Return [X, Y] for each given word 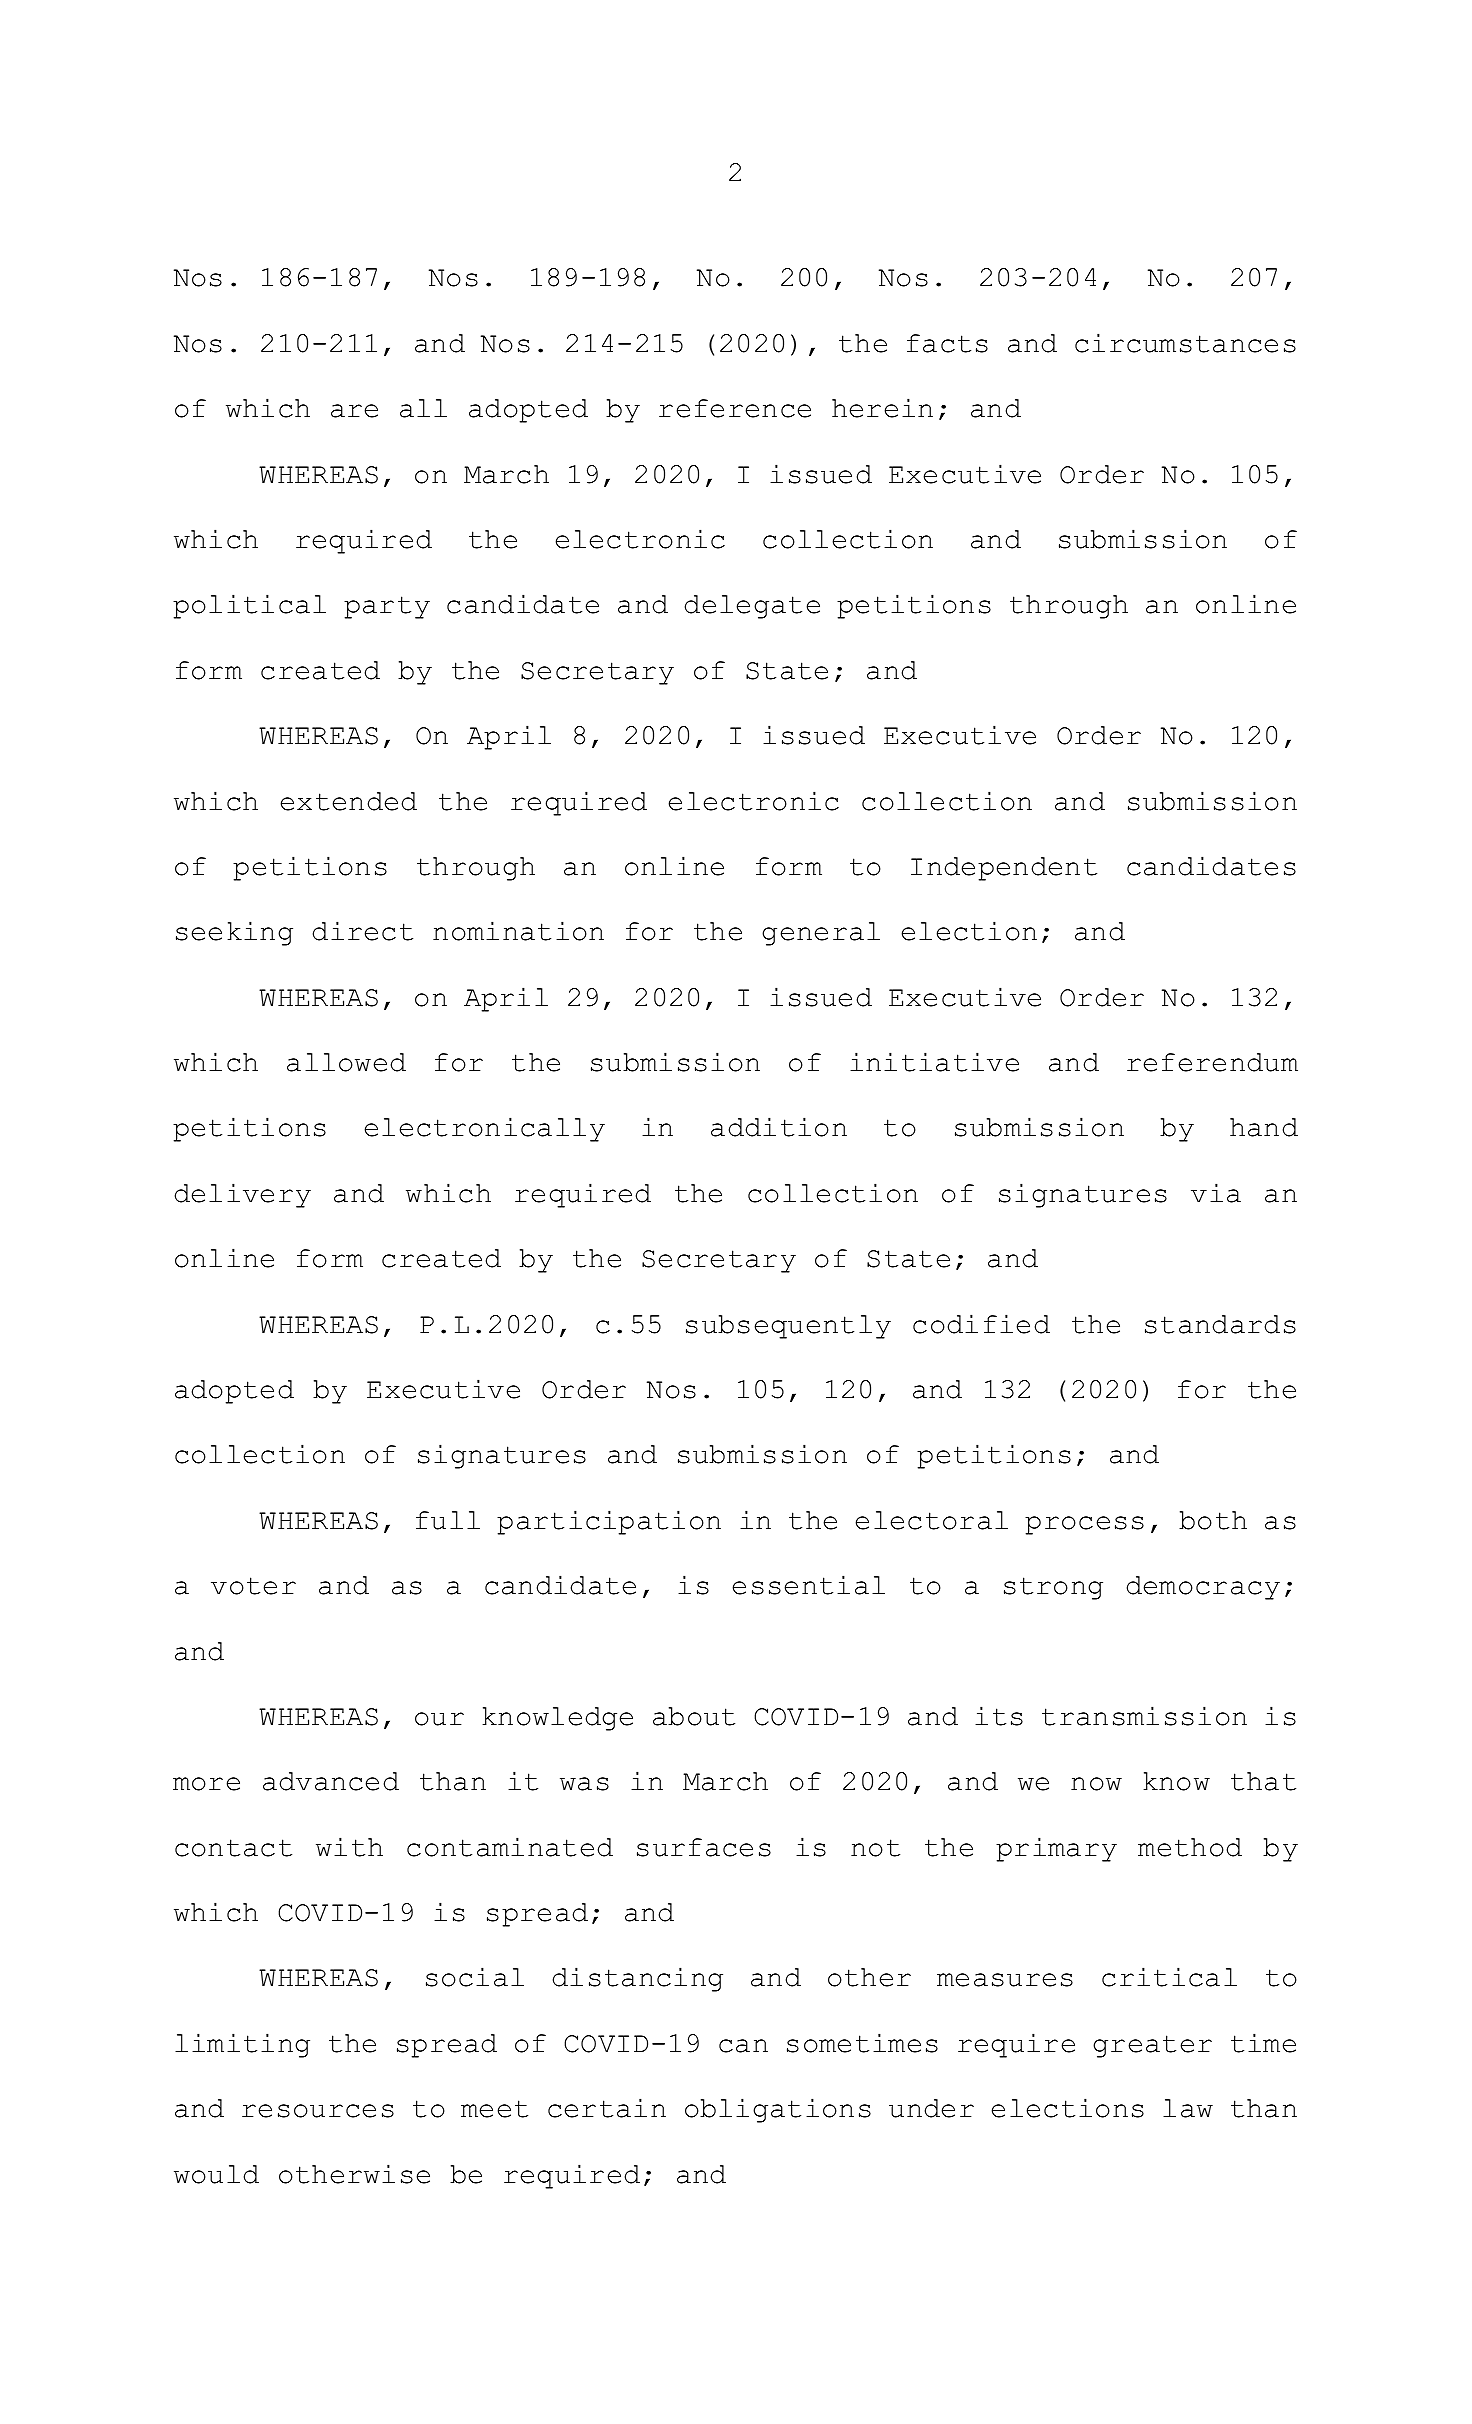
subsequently [788, 1327]
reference [735, 408]
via [1216, 1193]
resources [318, 2111]
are [354, 411]
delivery [243, 1195]
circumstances [1185, 343]
